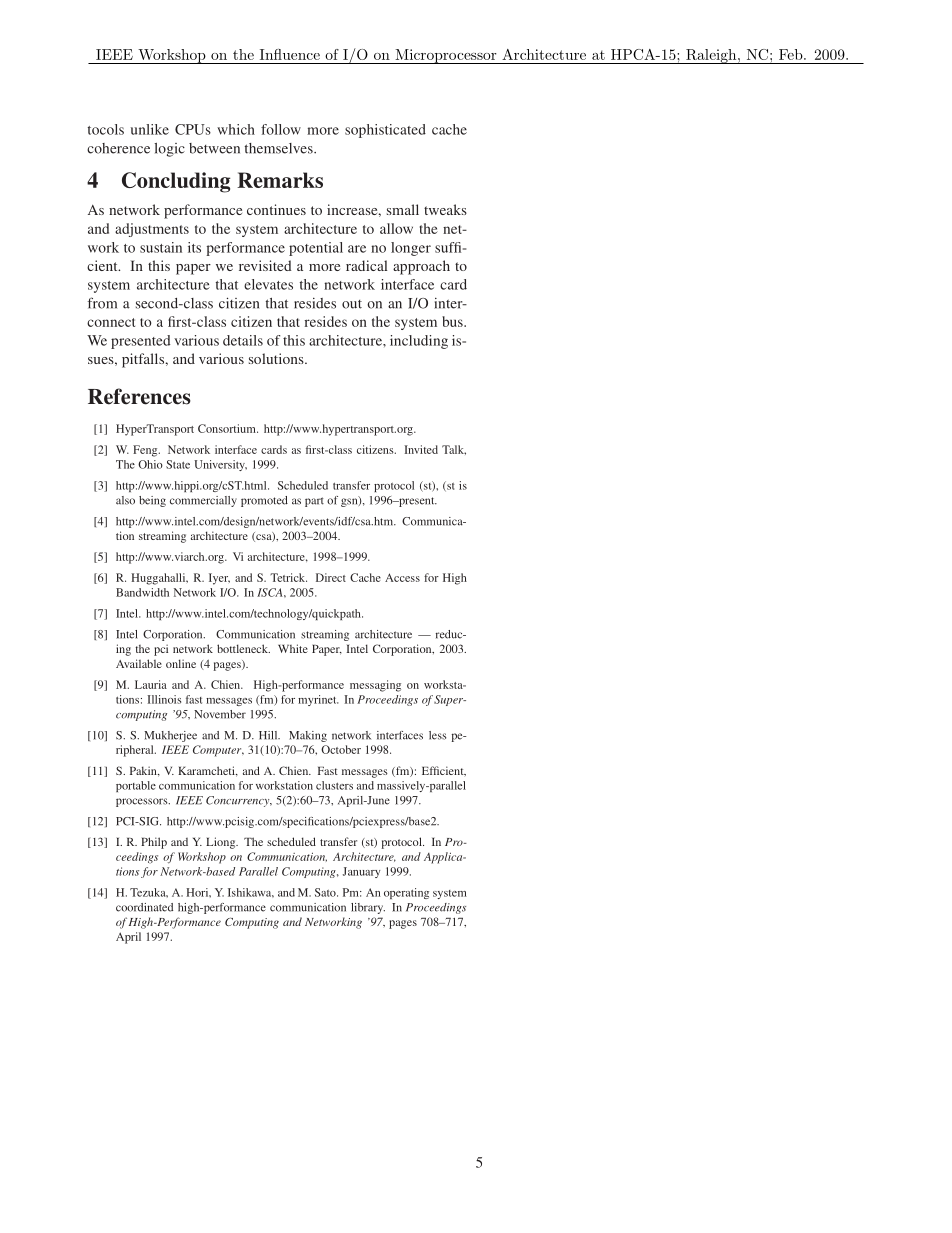 The image size is (952, 1233). I want to click on library, so click(368, 908).
